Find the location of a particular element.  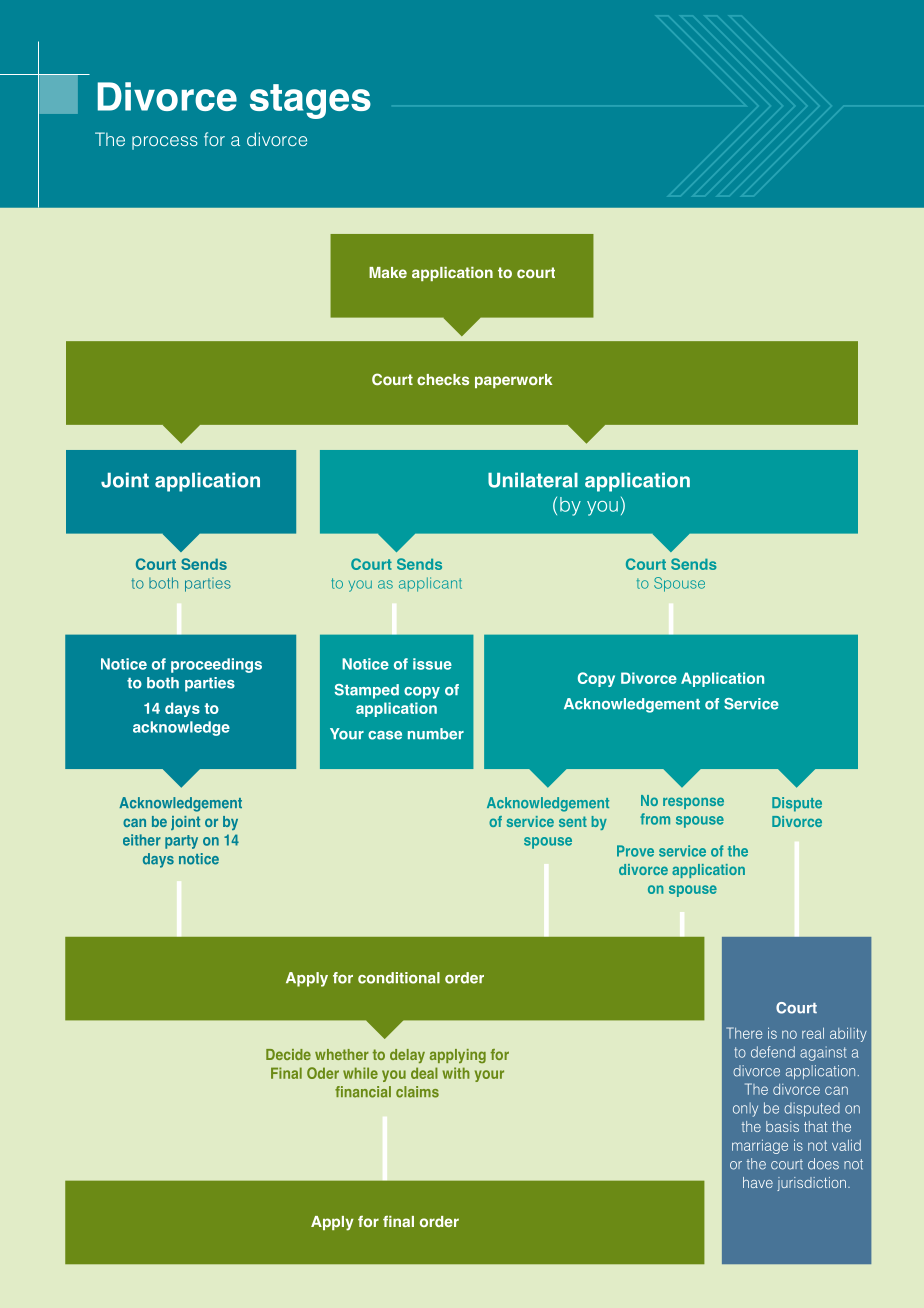

paperwork is located at coordinates (513, 381).
